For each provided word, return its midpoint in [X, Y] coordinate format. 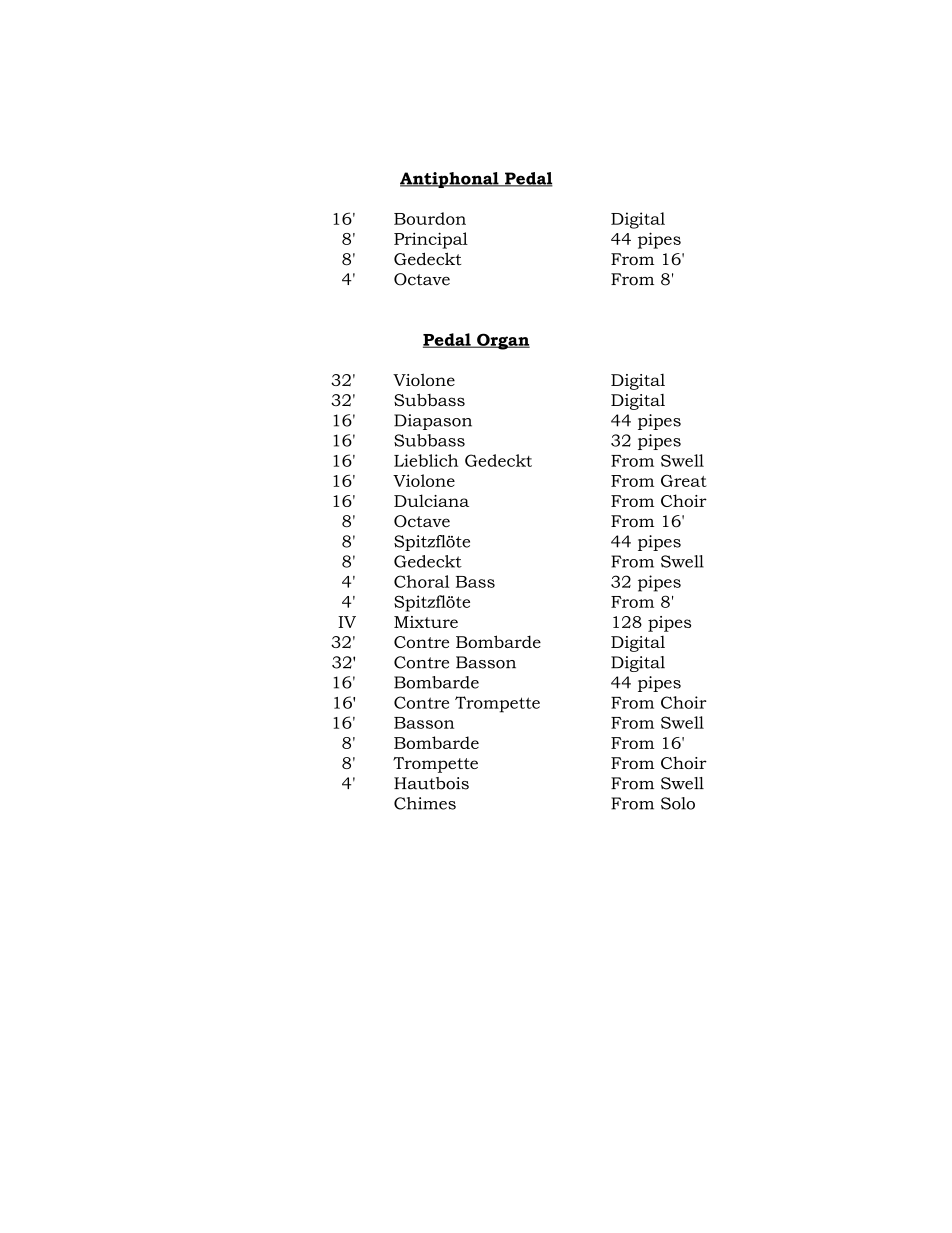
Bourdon [430, 218]
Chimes [425, 803]
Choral [421, 581]
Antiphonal [450, 180]
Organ [502, 341]
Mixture [426, 622]
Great [684, 481]
